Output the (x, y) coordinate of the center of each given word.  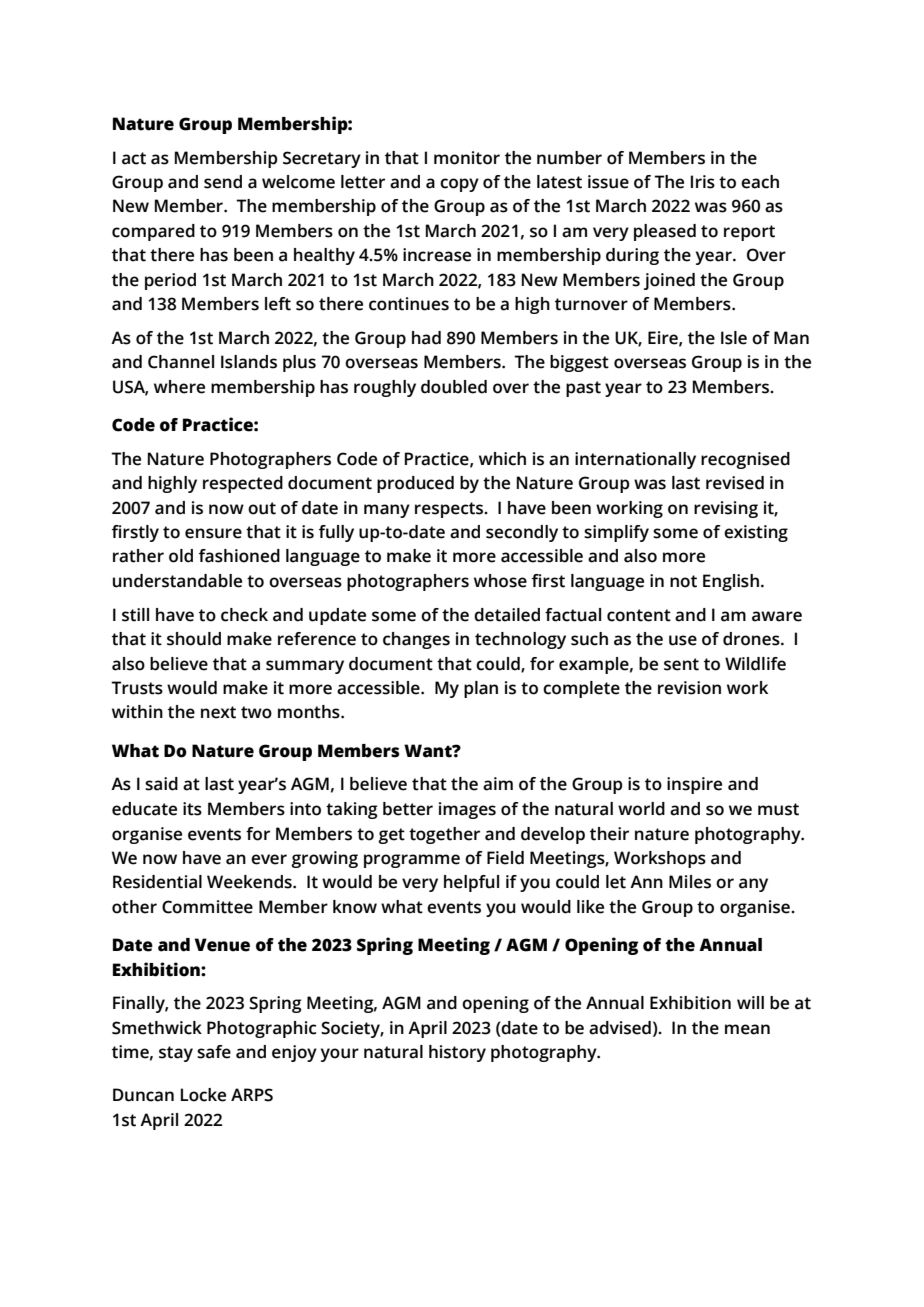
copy (459, 185)
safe (214, 1052)
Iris (703, 182)
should (194, 639)
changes (416, 640)
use (683, 640)
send (223, 182)
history (457, 1053)
